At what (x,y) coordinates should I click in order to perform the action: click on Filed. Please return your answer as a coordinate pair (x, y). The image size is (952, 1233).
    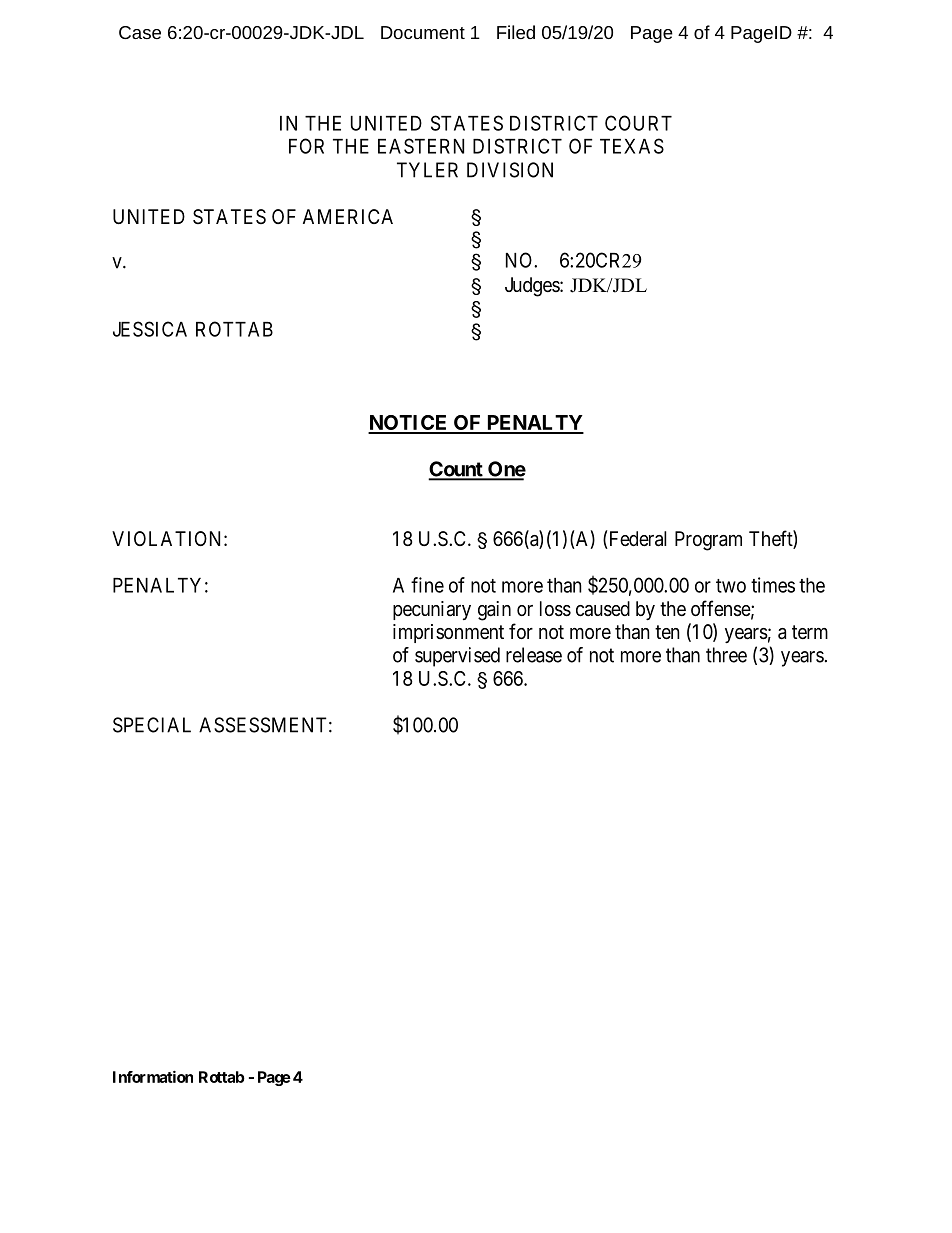
    Looking at the image, I should click on (516, 32).
